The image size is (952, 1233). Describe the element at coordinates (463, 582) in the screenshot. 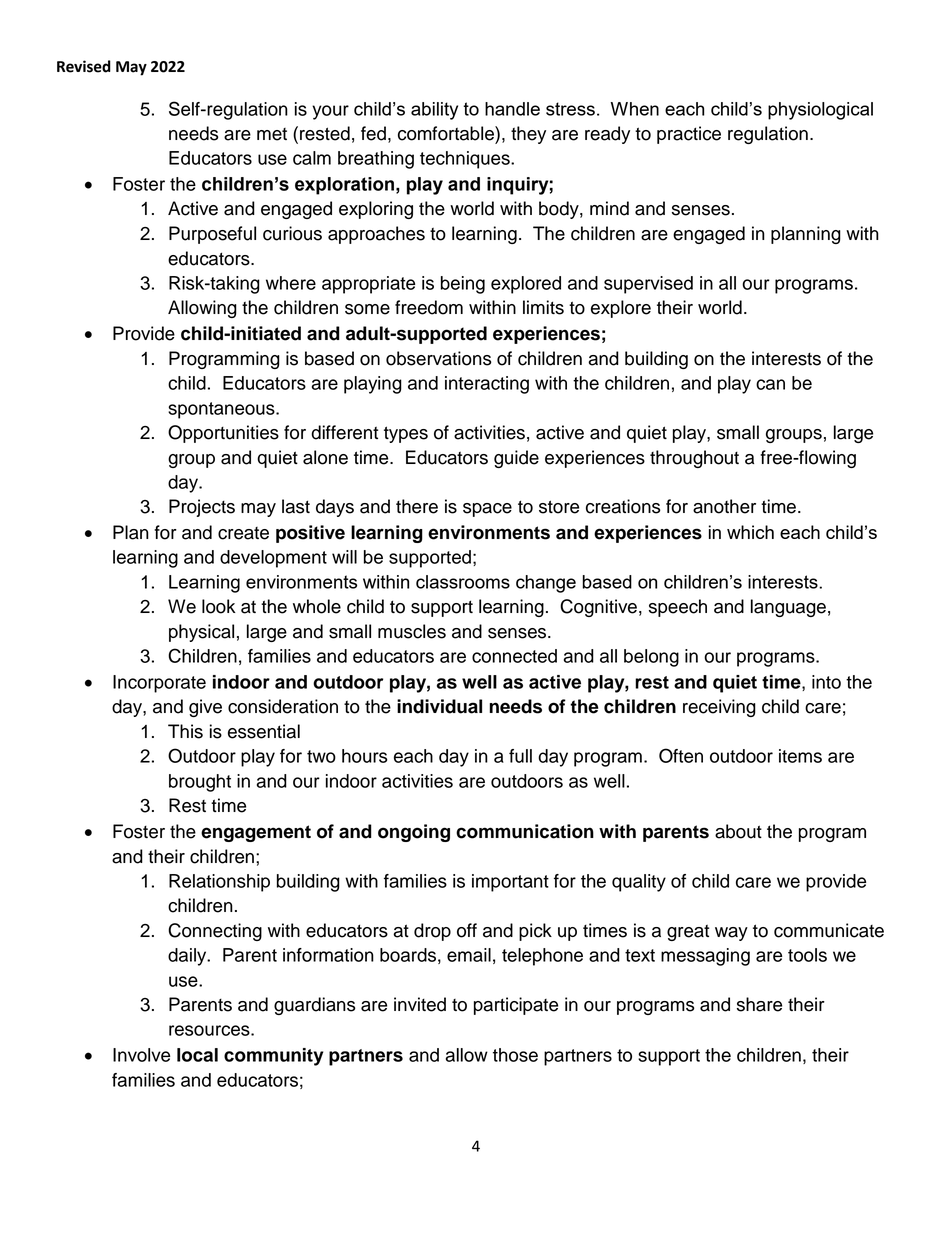

I see `classrooms` at that location.
